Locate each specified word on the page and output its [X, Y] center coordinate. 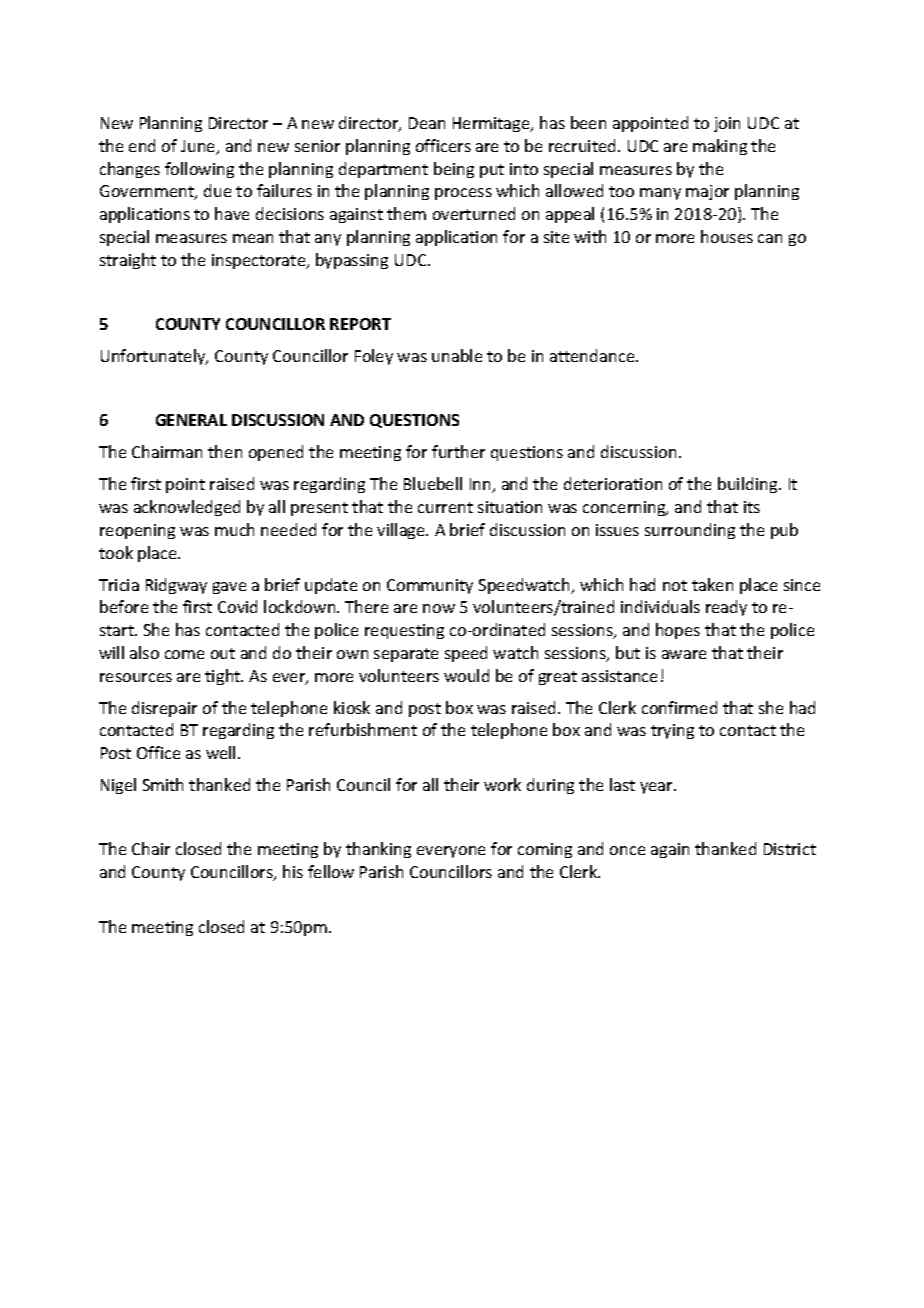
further [458, 451]
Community [430, 586]
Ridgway [176, 586]
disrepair [164, 709]
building [749, 485]
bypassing [352, 261]
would [466, 675]
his [293, 871]
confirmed [679, 707]
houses [727, 236]
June [199, 147]
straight [128, 261]
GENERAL [191, 420]
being [454, 170]
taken [712, 584]
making [720, 147]
